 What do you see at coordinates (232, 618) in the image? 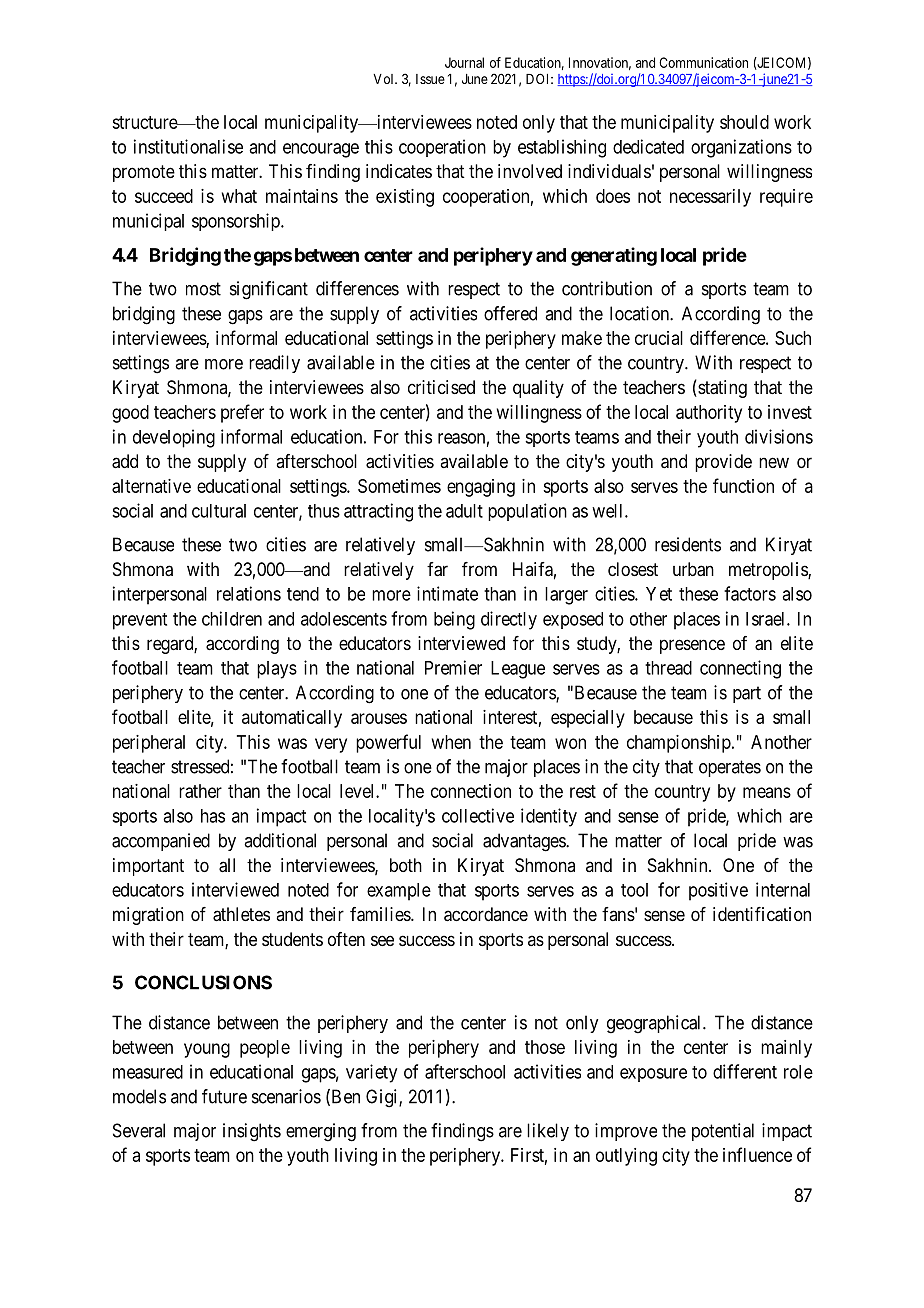
I see `children` at bounding box center [232, 618].
